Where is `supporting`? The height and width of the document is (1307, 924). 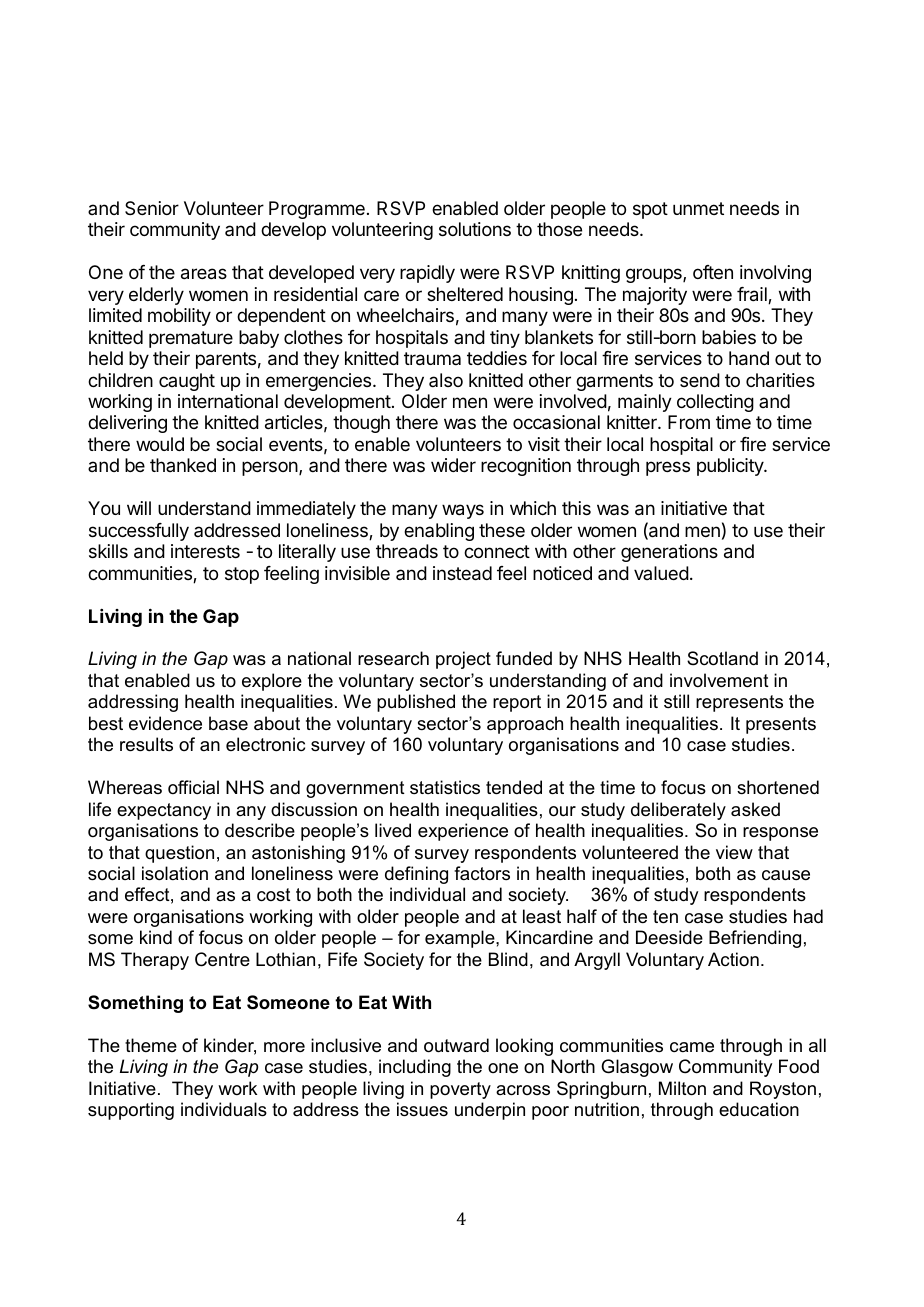 supporting is located at coordinates (131, 1111).
